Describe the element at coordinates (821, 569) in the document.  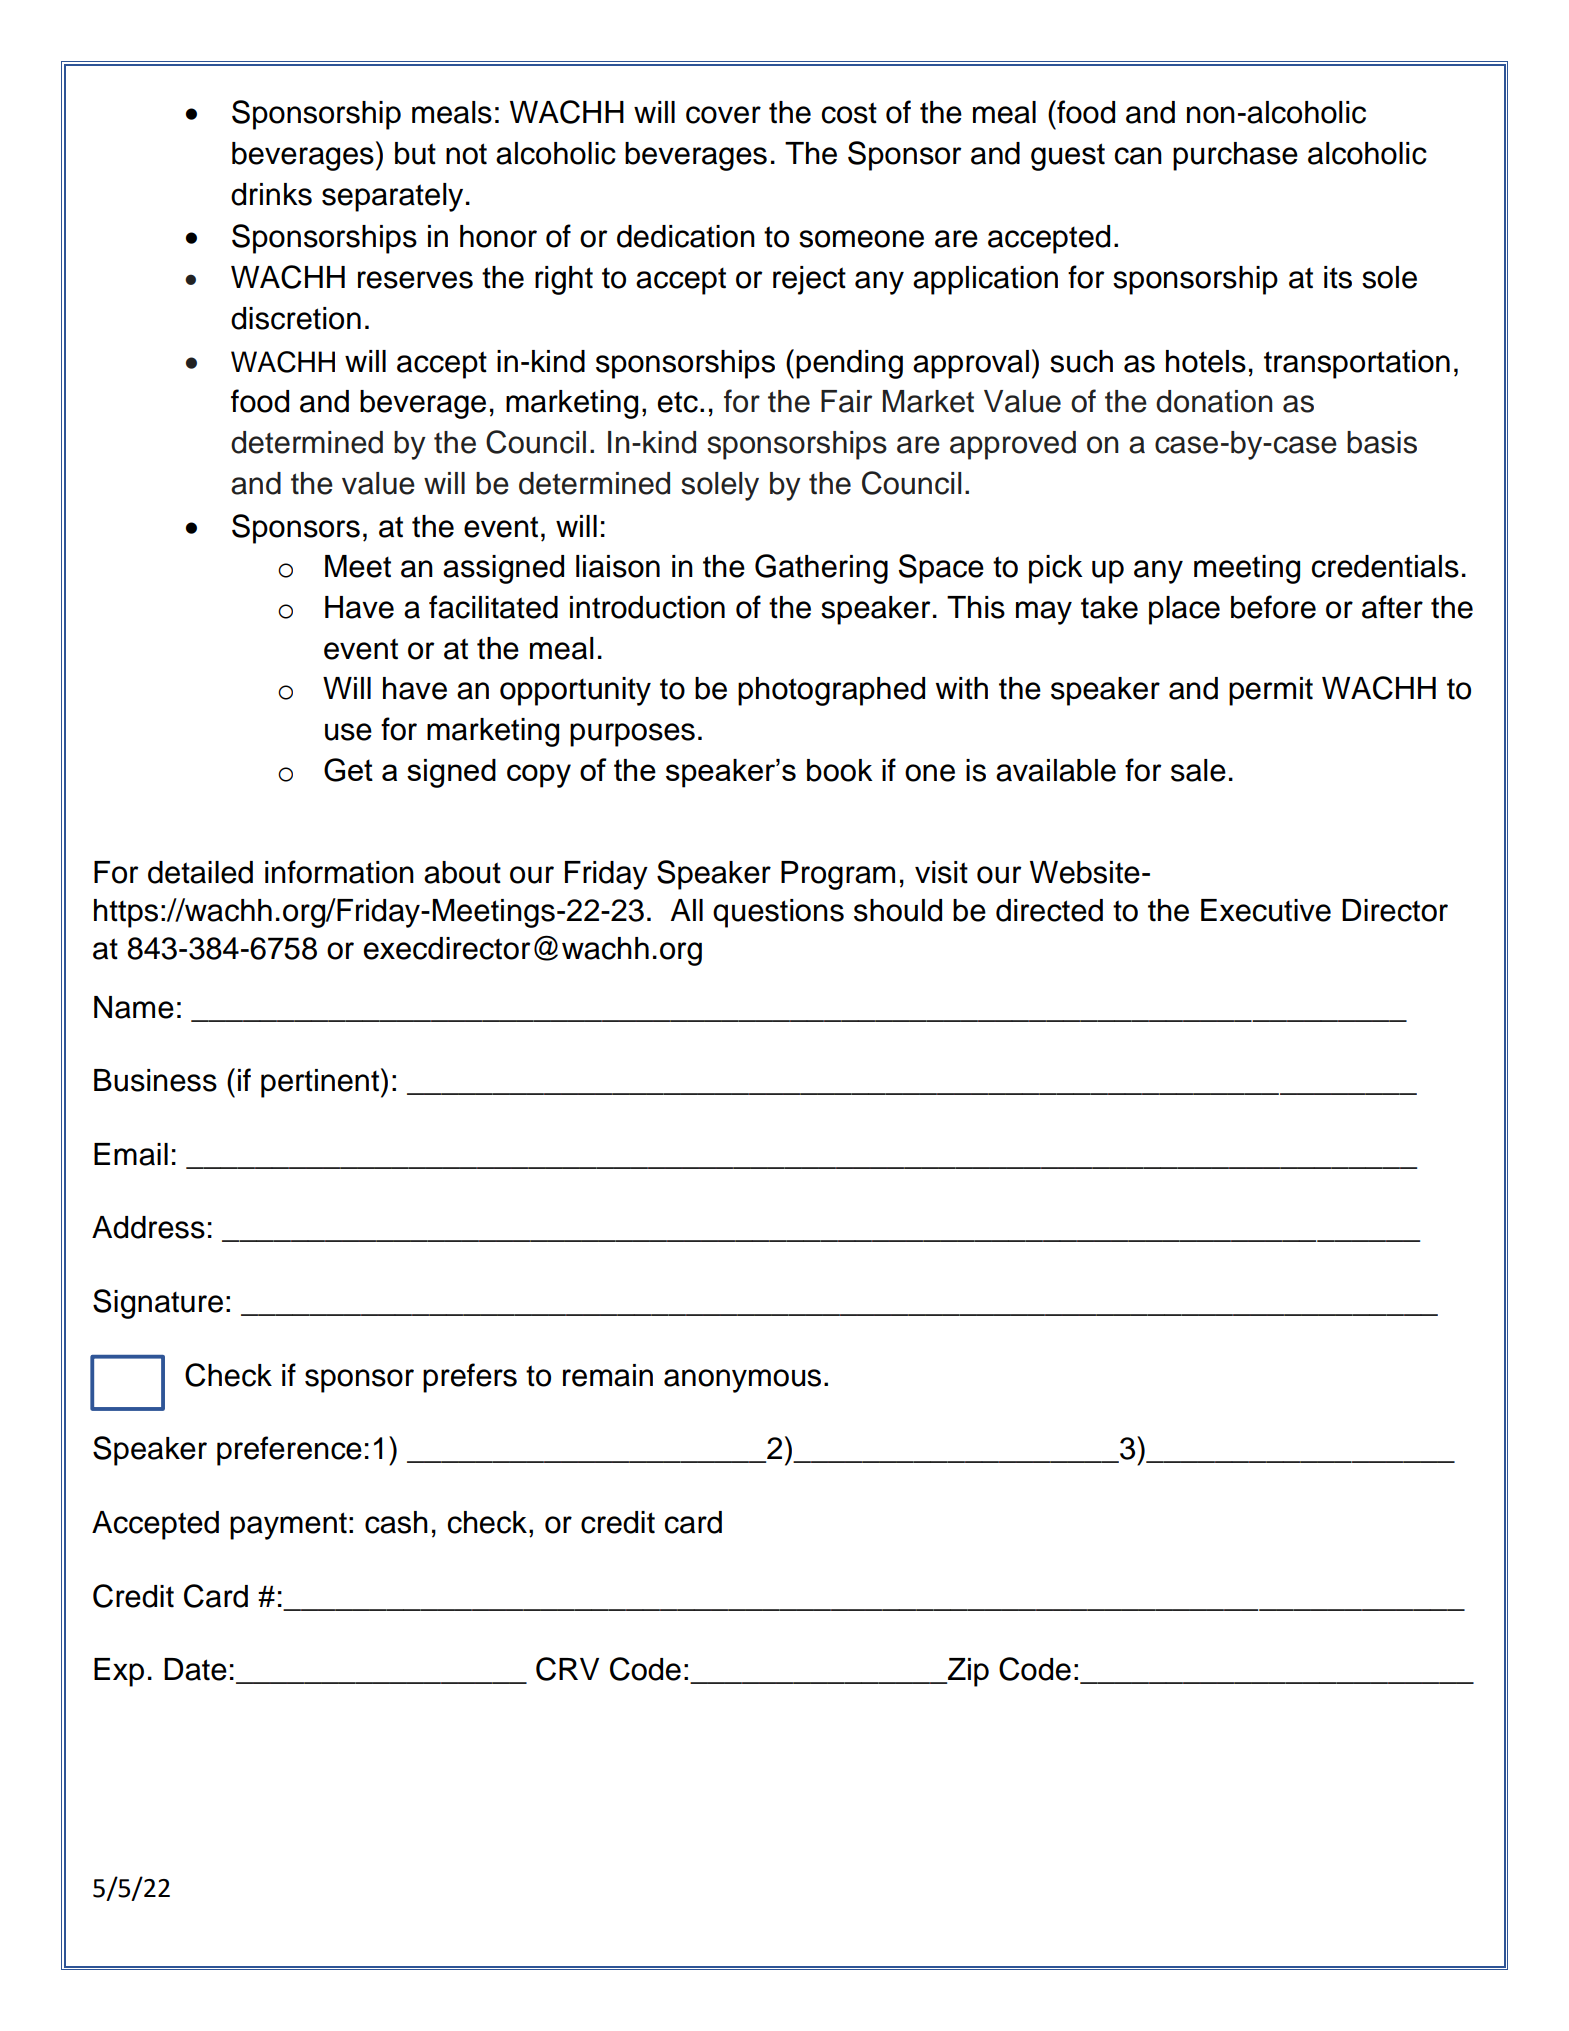
I see `Gathering` at that location.
